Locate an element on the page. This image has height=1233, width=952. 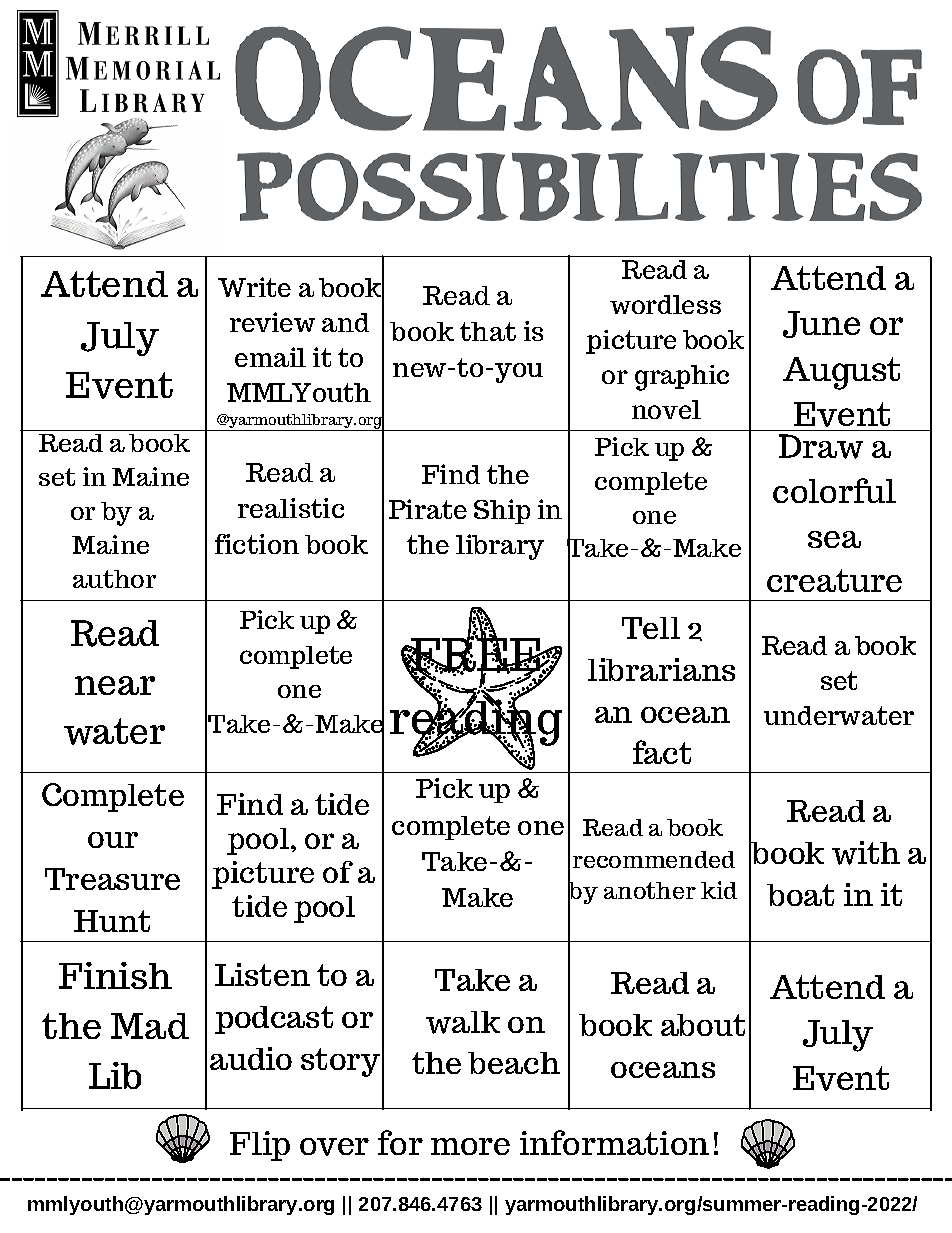
near is located at coordinates (115, 685).
